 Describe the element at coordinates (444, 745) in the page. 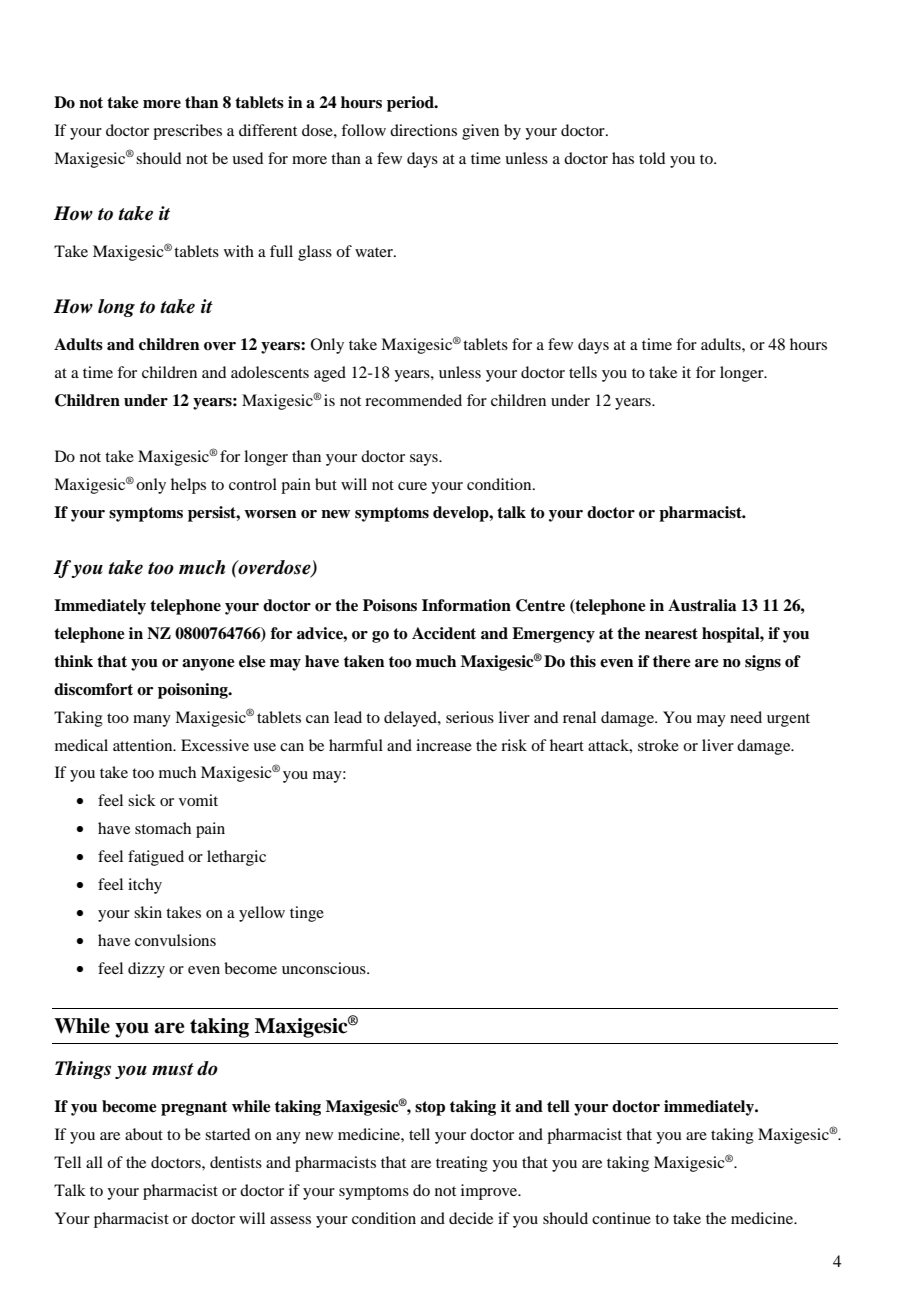

I see `increase` at that location.
